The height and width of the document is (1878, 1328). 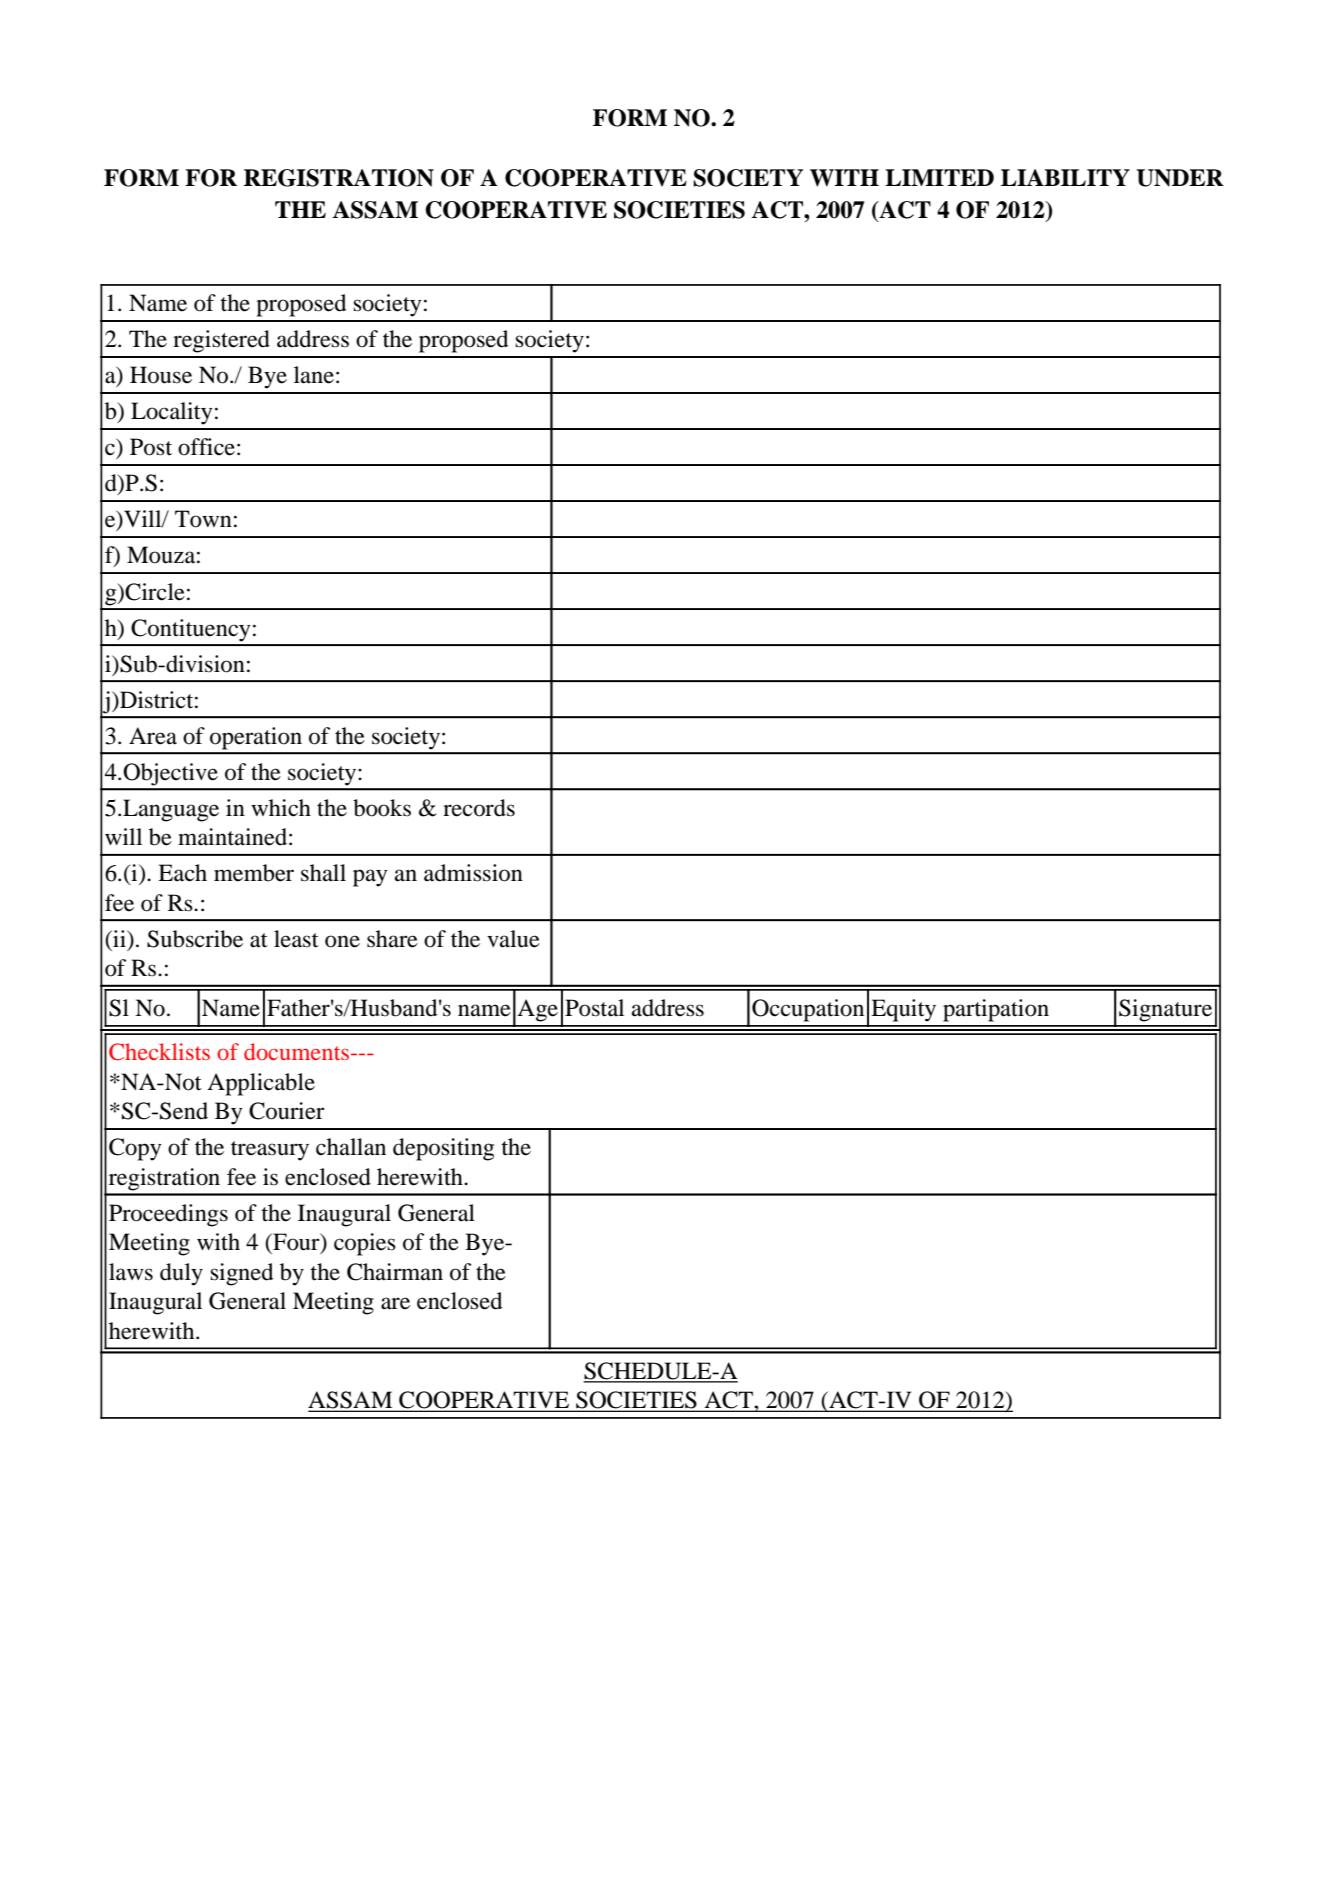 What do you see at coordinates (296, 1243) in the document?
I see `Four` at bounding box center [296, 1243].
